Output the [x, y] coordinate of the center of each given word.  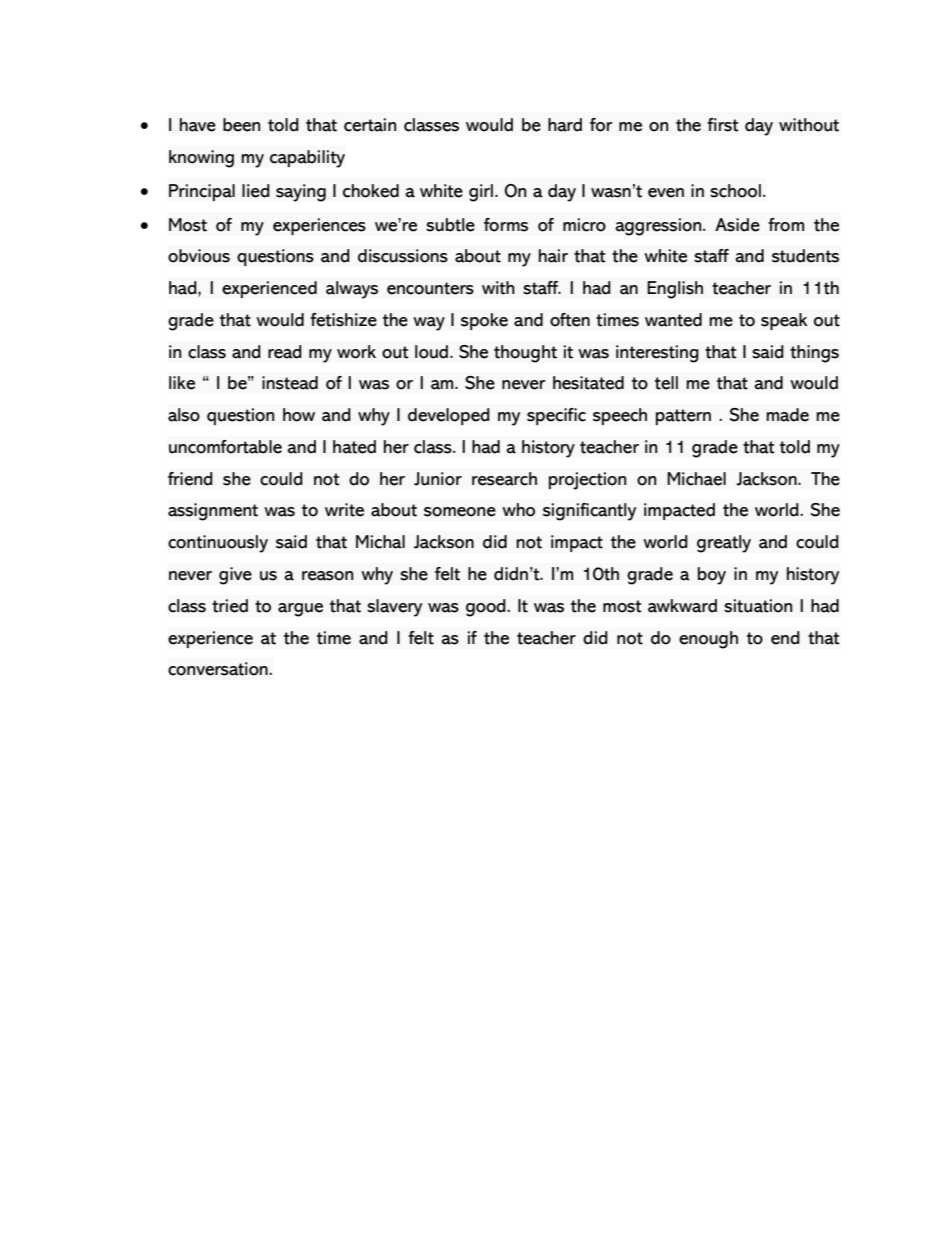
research [504, 479]
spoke [484, 321]
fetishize [343, 320]
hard [565, 125]
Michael [696, 479]
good [487, 608]
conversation [219, 669]
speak [784, 321]
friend [190, 479]
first [723, 125]
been [241, 125]
